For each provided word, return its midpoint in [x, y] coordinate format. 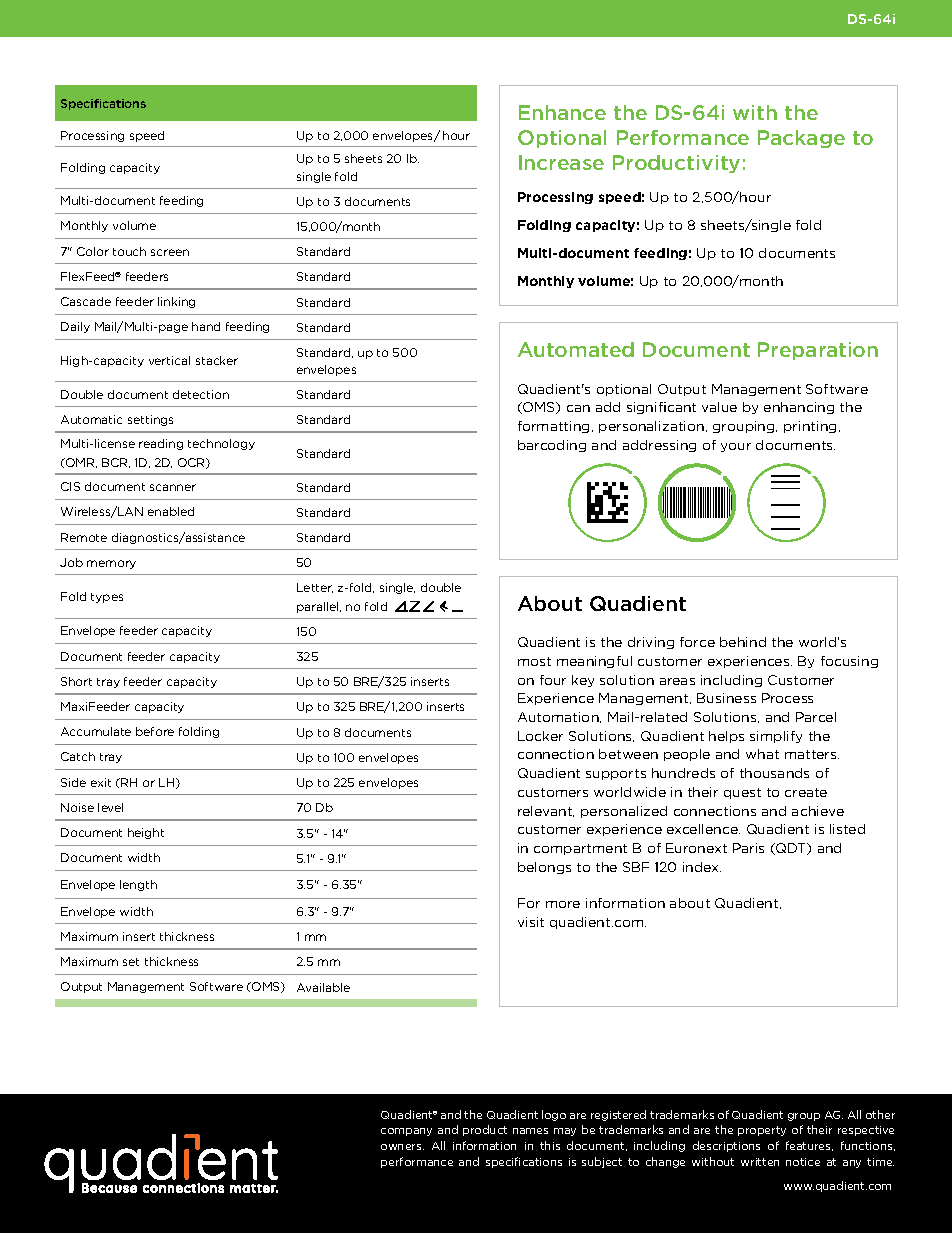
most [534, 661]
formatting [555, 427]
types [107, 598]
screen [170, 252]
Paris [748, 848]
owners [402, 1147]
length [138, 885]
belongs [544, 868]
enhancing [799, 408]
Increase [561, 162]
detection [201, 394]
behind [743, 642]
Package [801, 139]
